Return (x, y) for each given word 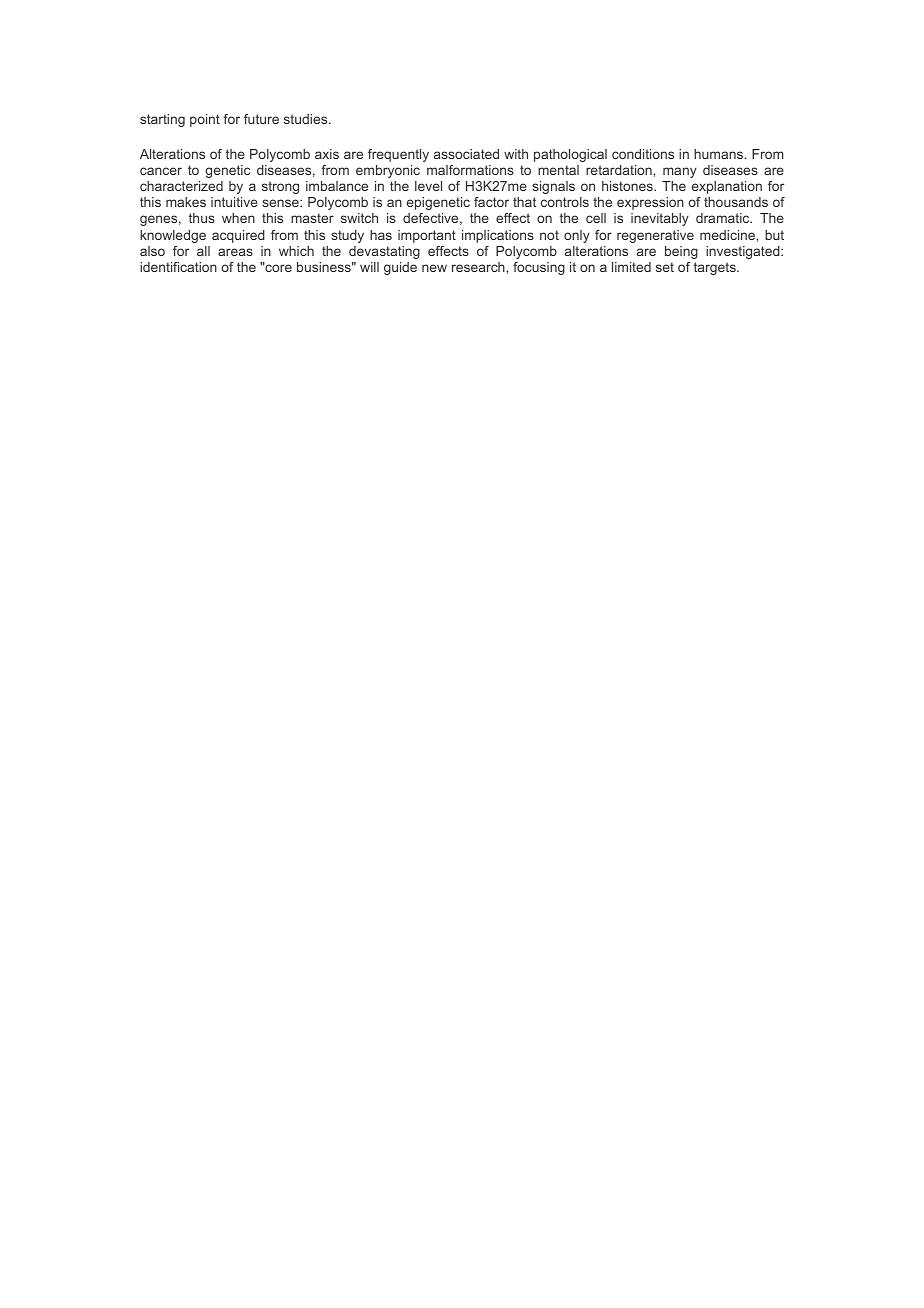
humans (720, 154)
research (479, 267)
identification (178, 267)
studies (307, 119)
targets (716, 268)
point (205, 120)
